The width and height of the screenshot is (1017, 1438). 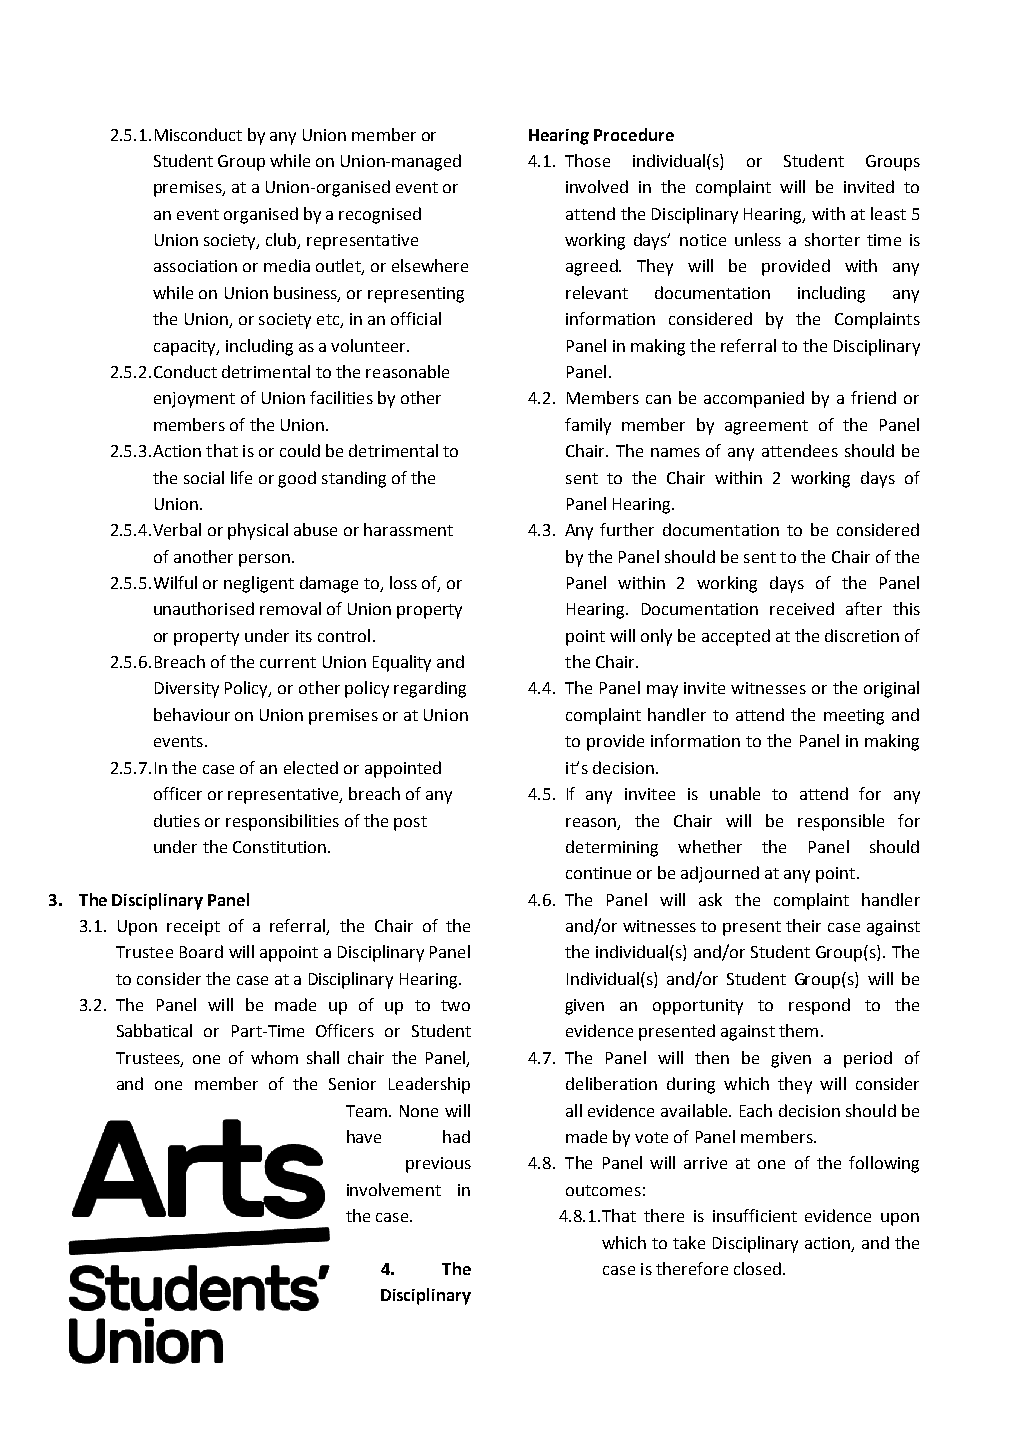 I want to click on continue, so click(x=598, y=873).
